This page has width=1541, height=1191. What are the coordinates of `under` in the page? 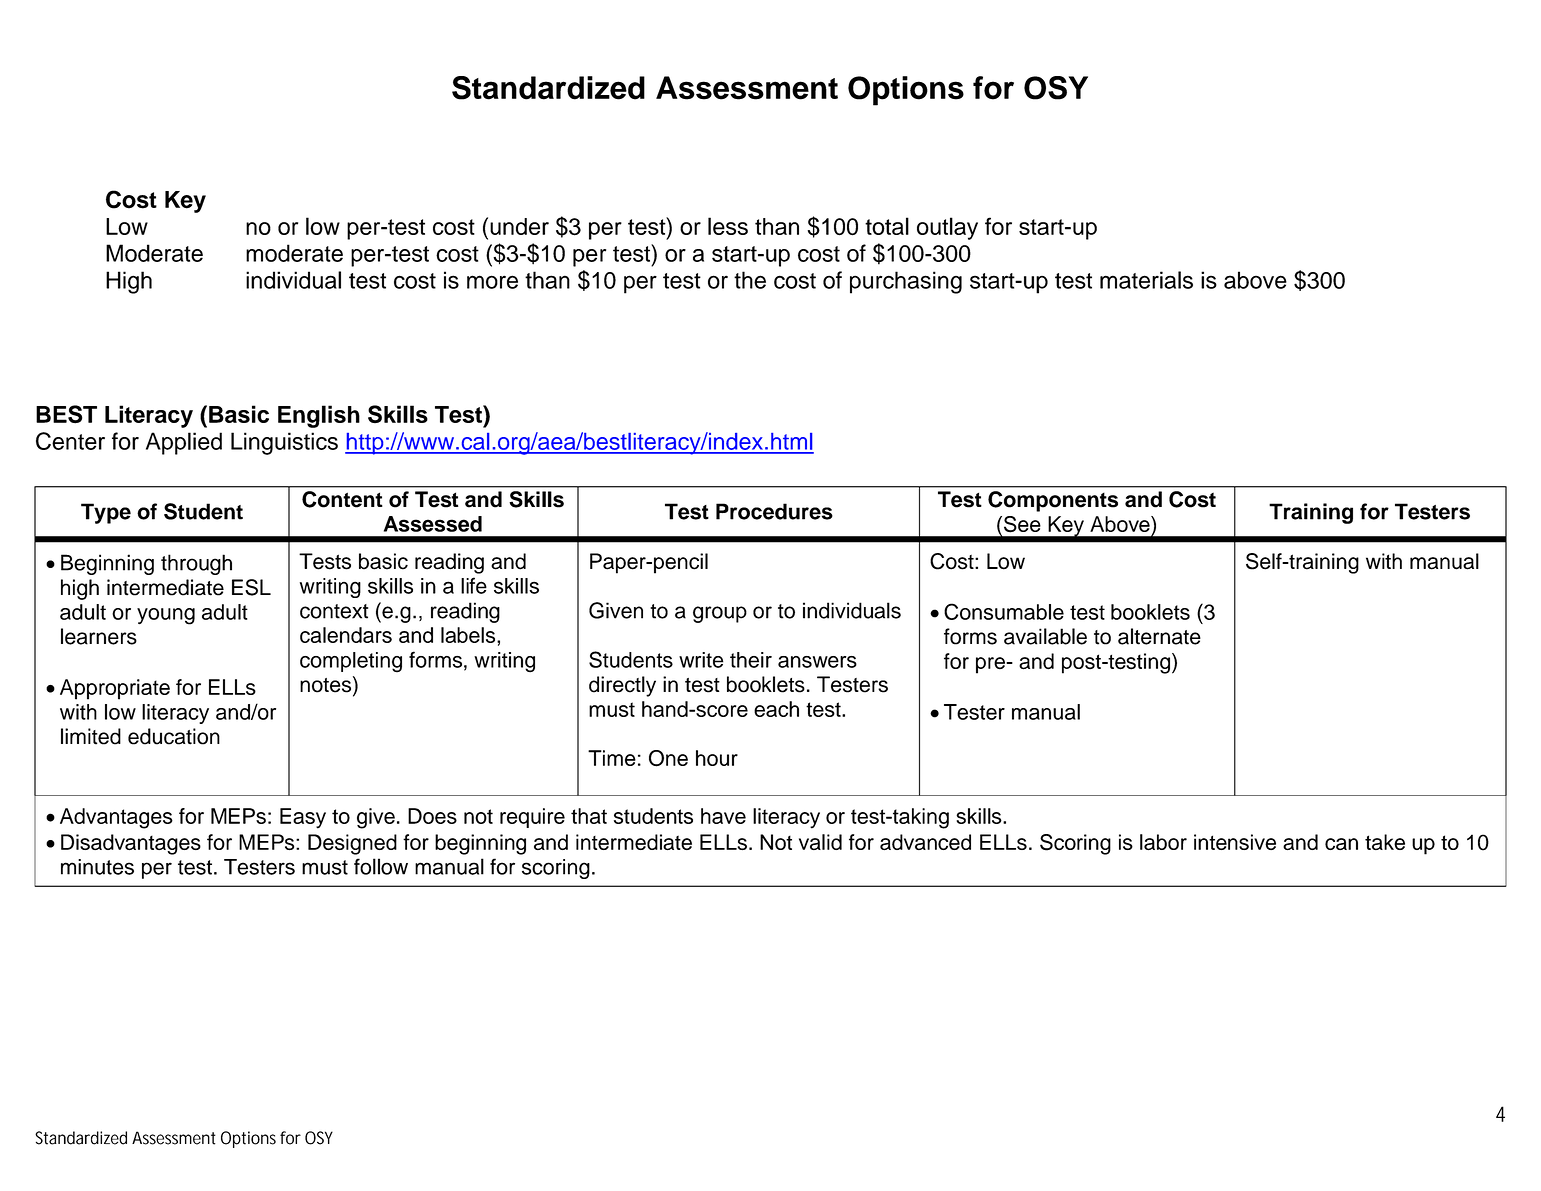 It's located at (519, 226).
